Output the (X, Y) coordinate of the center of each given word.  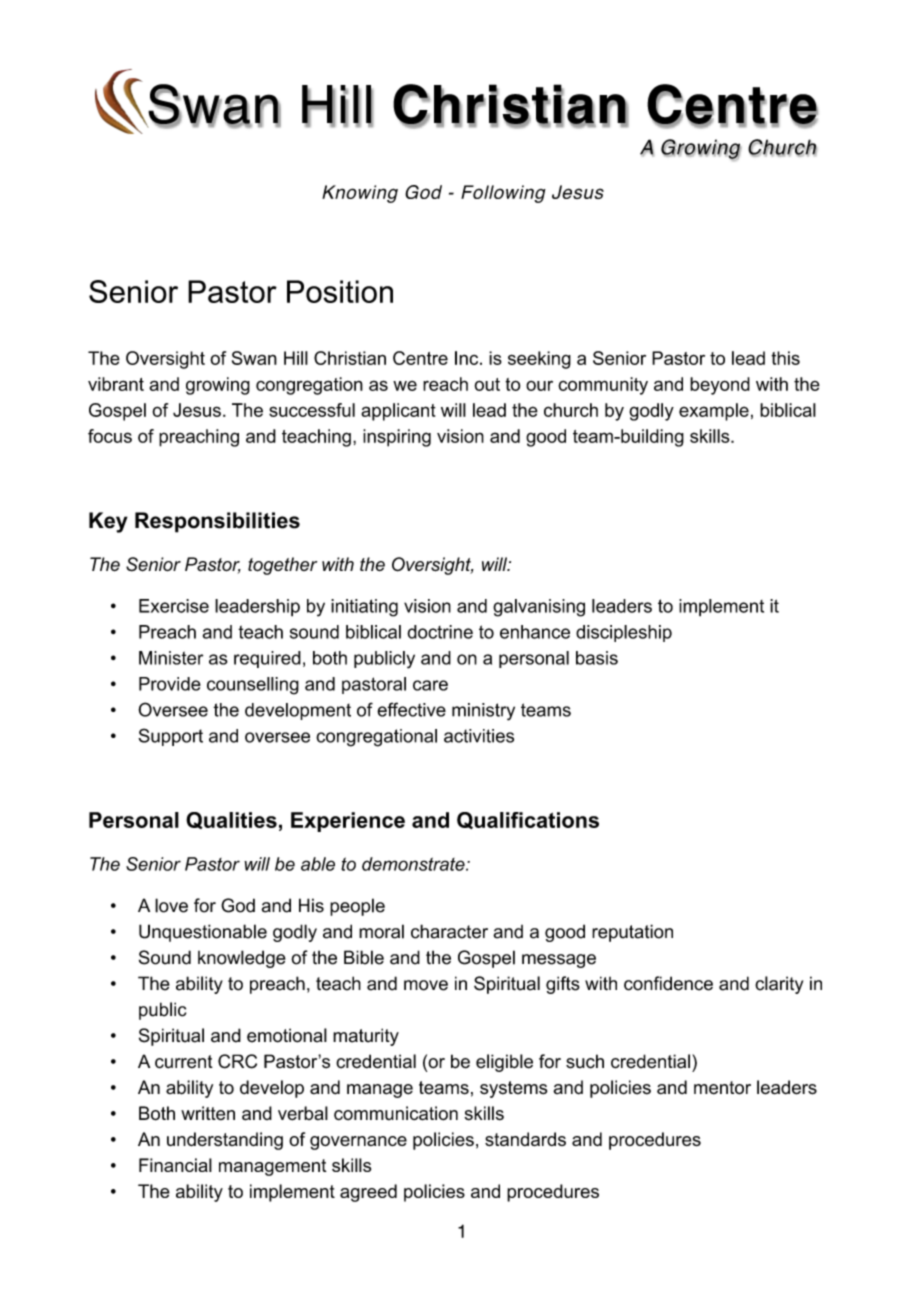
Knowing (360, 194)
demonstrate (414, 864)
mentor (722, 1088)
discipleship (624, 633)
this (785, 358)
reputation (632, 933)
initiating (364, 608)
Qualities (231, 820)
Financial (175, 1165)
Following (503, 194)
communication (396, 1113)
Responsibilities (217, 522)
